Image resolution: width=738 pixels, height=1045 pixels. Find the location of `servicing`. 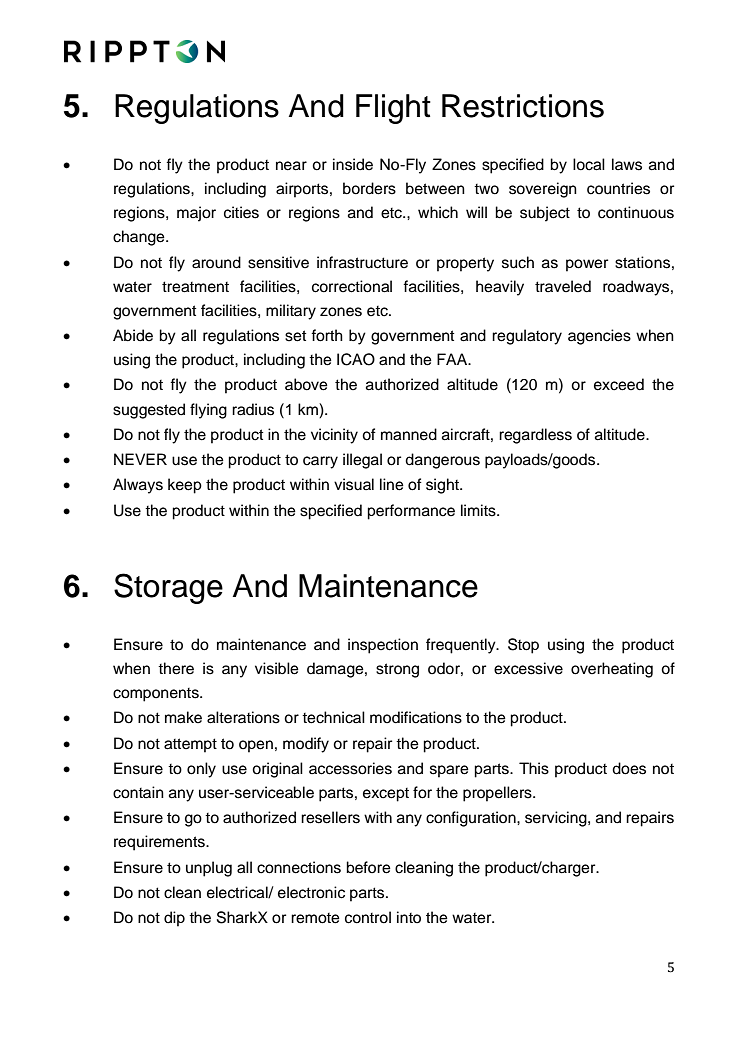

servicing is located at coordinates (557, 819).
